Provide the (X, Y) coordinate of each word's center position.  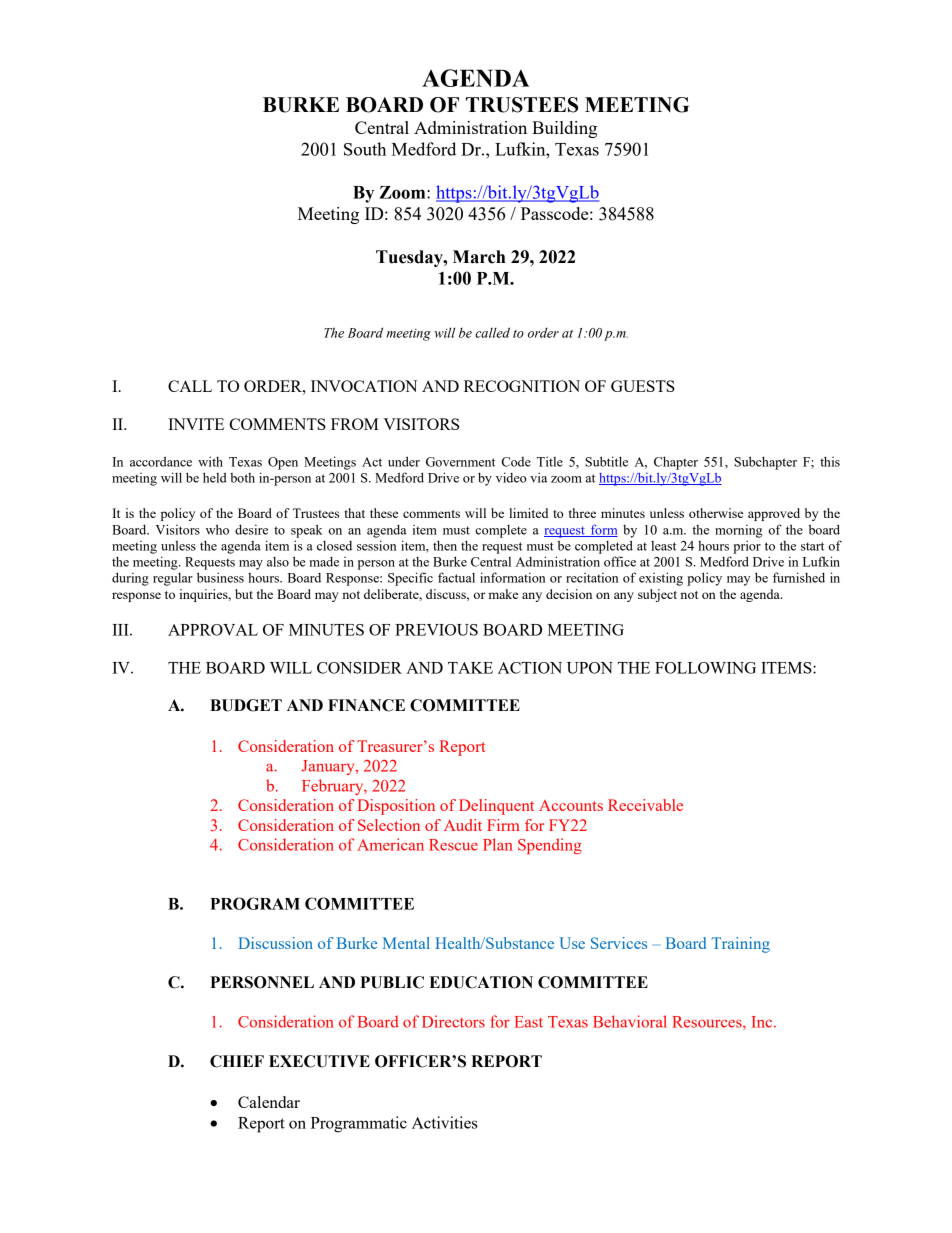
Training (741, 945)
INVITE (196, 424)
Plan (498, 844)
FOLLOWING (705, 668)
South (365, 149)
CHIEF (237, 1061)
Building (564, 129)
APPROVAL (213, 630)
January (329, 767)
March (479, 257)
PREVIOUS (436, 630)
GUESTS (643, 386)
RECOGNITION (522, 386)
